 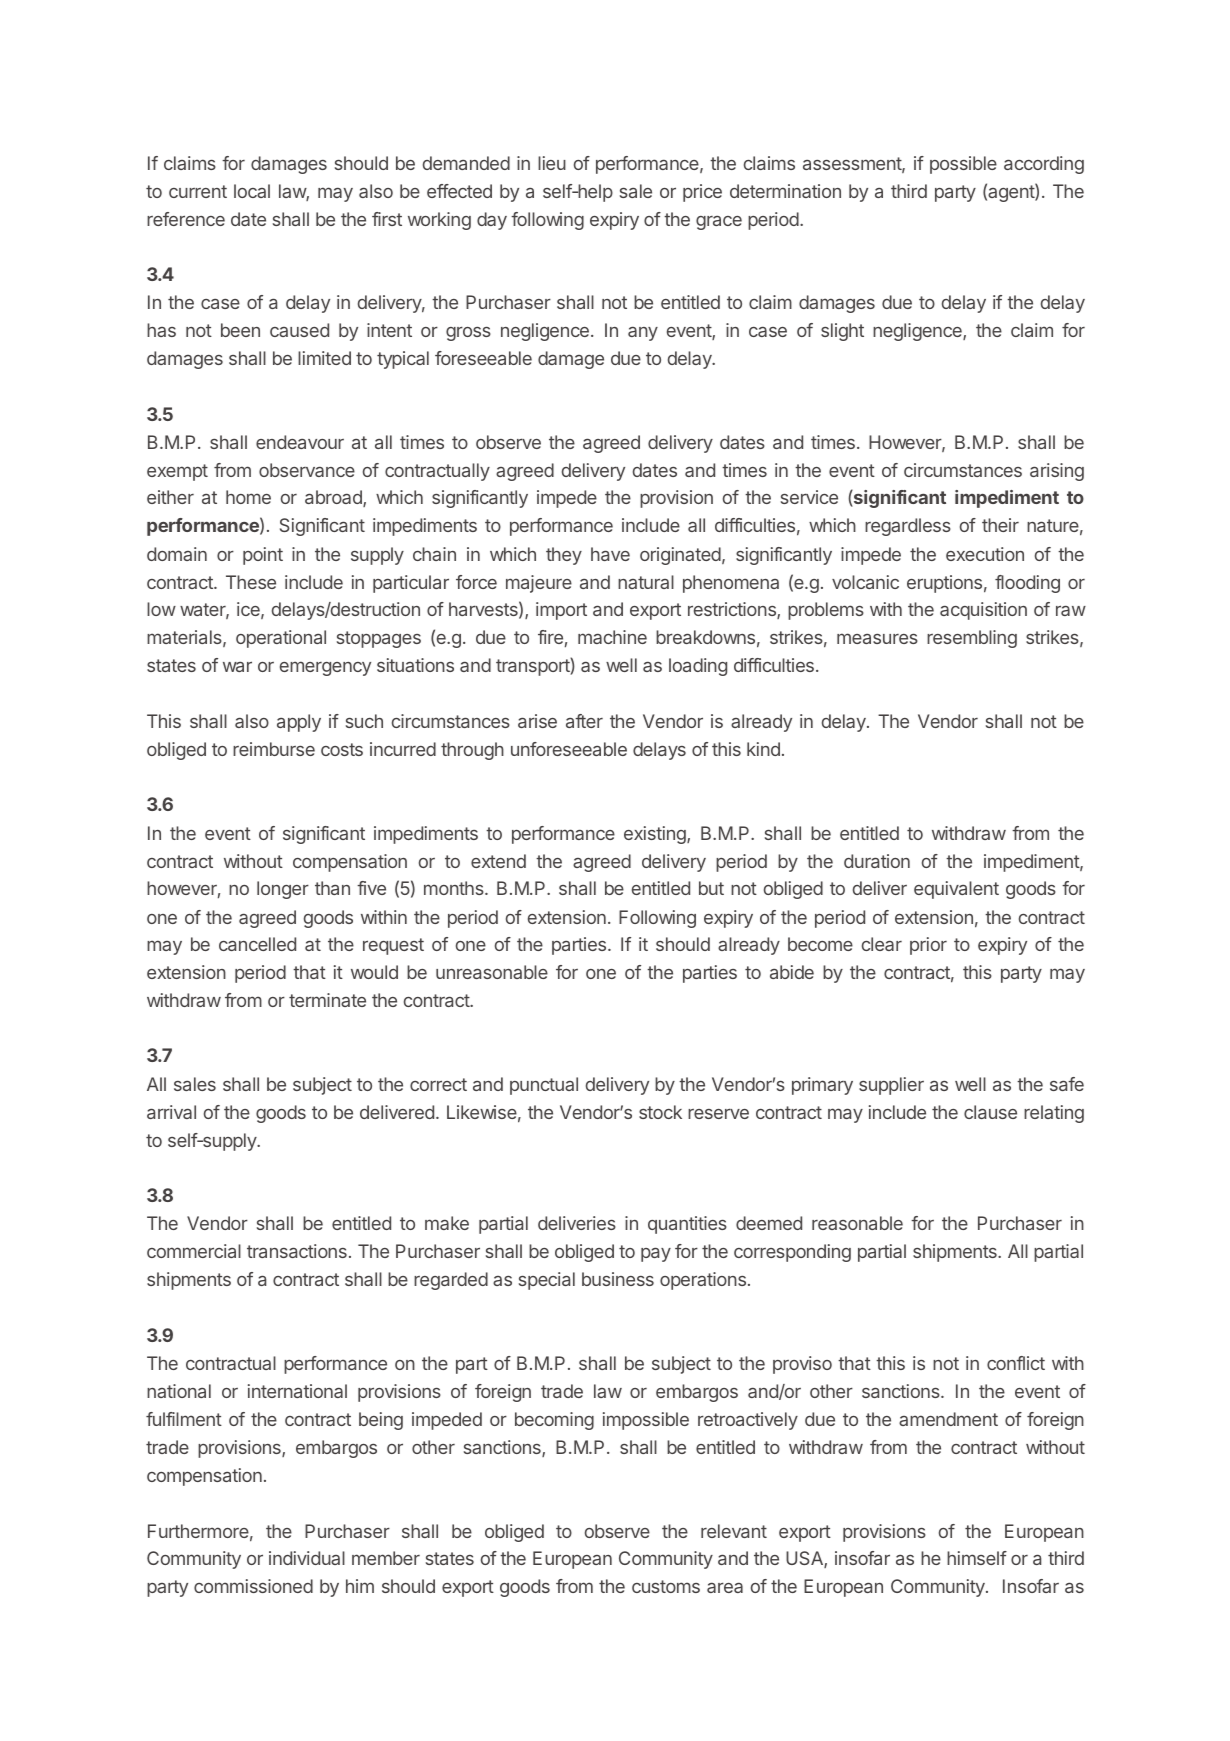 I want to click on according, so click(x=1044, y=165).
